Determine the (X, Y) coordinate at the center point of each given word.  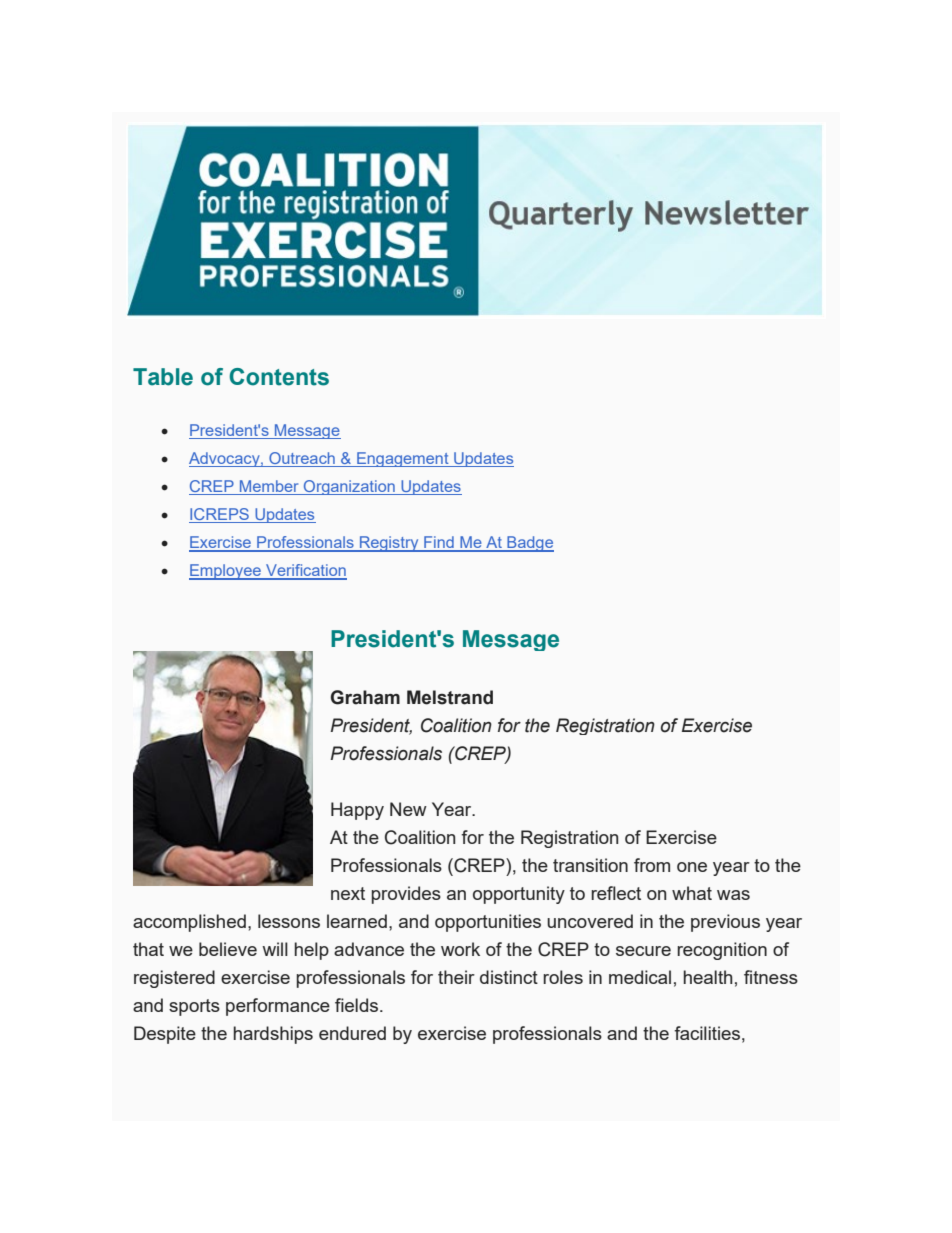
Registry (389, 544)
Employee (226, 572)
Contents (279, 377)
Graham (365, 697)
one (692, 867)
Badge (529, 544)
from (652, 865)
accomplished (189, 923)
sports (194, 1007)
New (408, 809)
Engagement (403, 459)
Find (439, 543)
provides (406, 895)
